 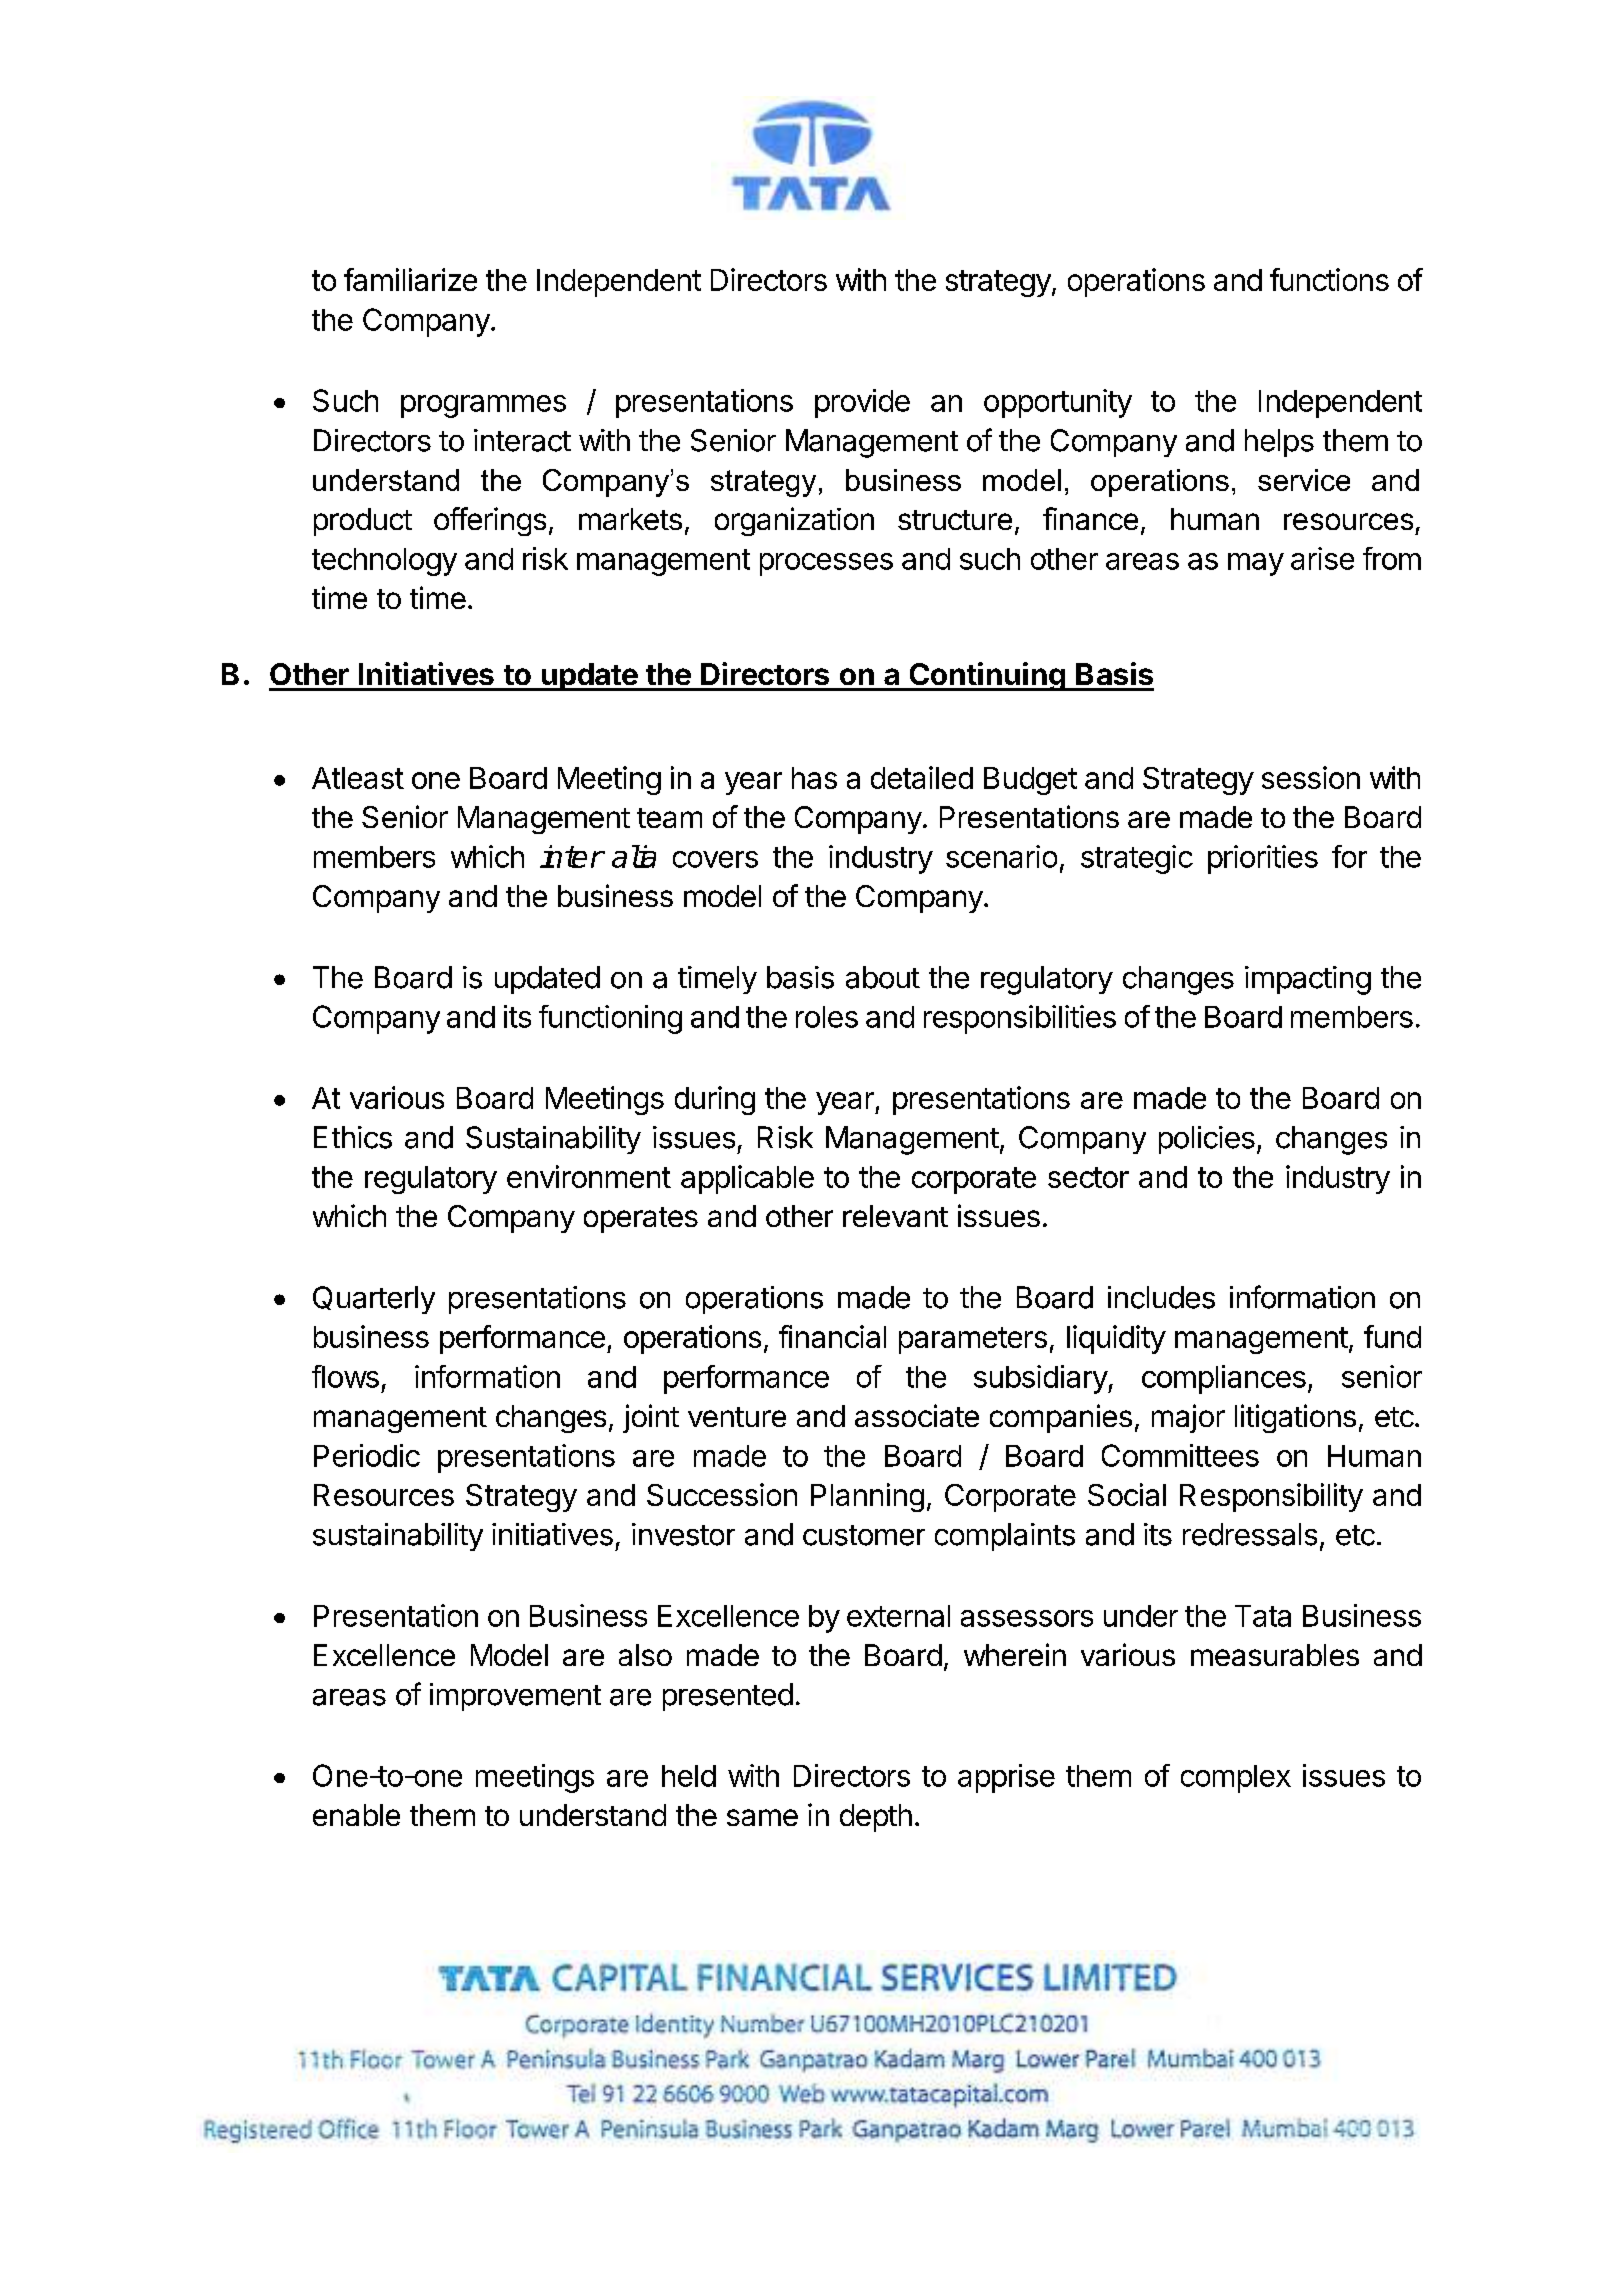 I want to click on functions, so click(x=1329, y=279).
